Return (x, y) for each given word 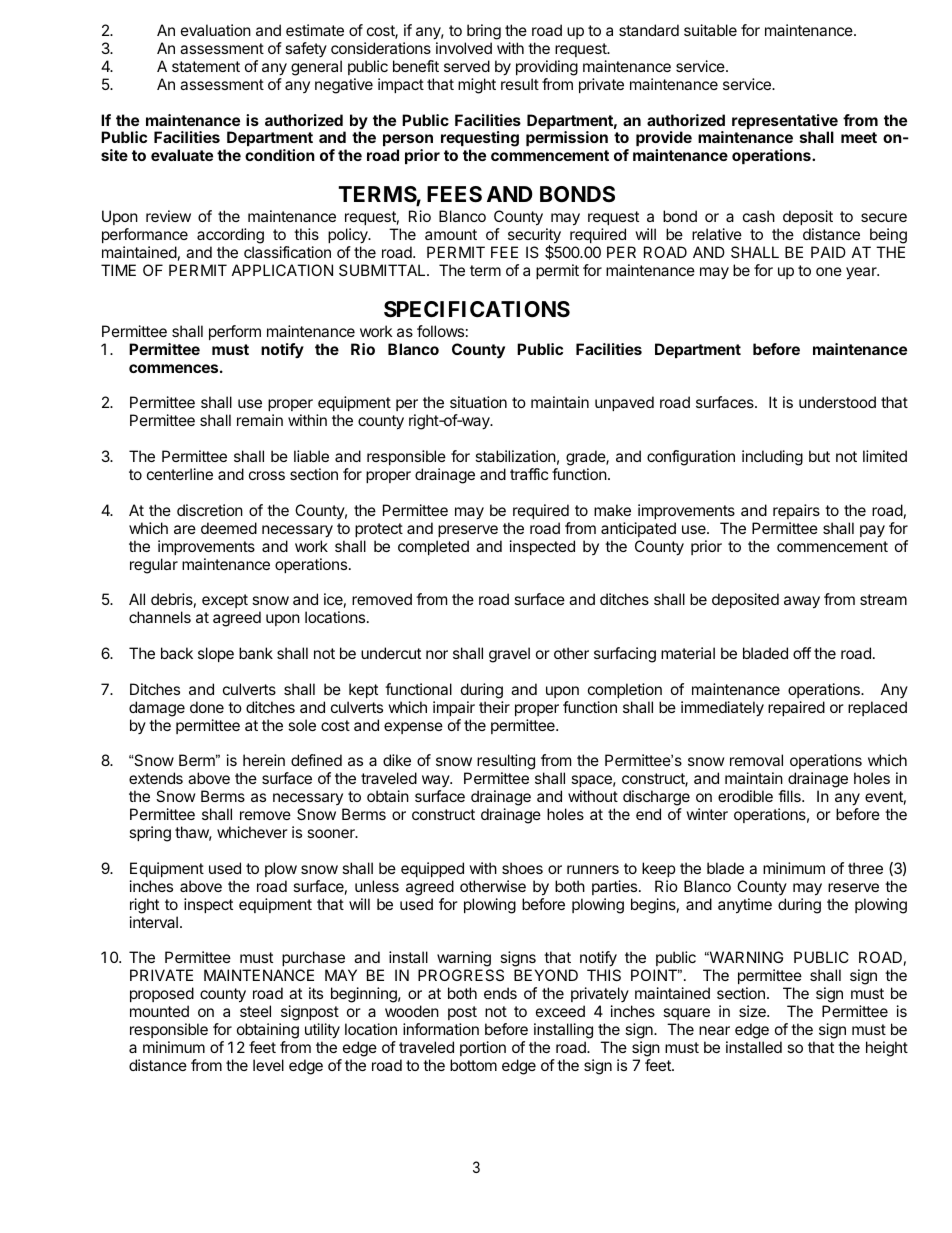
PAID (828, 252)
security (534, 237)
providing (547, 68)
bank (256, 653)
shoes (522, 868)
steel (255, 1011)
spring (150, 834)
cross (267, 475)
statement (206, 66)
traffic (529, 474)
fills (790, 796)
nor (437, 654)
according (230, 236)
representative (785, 123)
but (819, 456)
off (802, 653)
